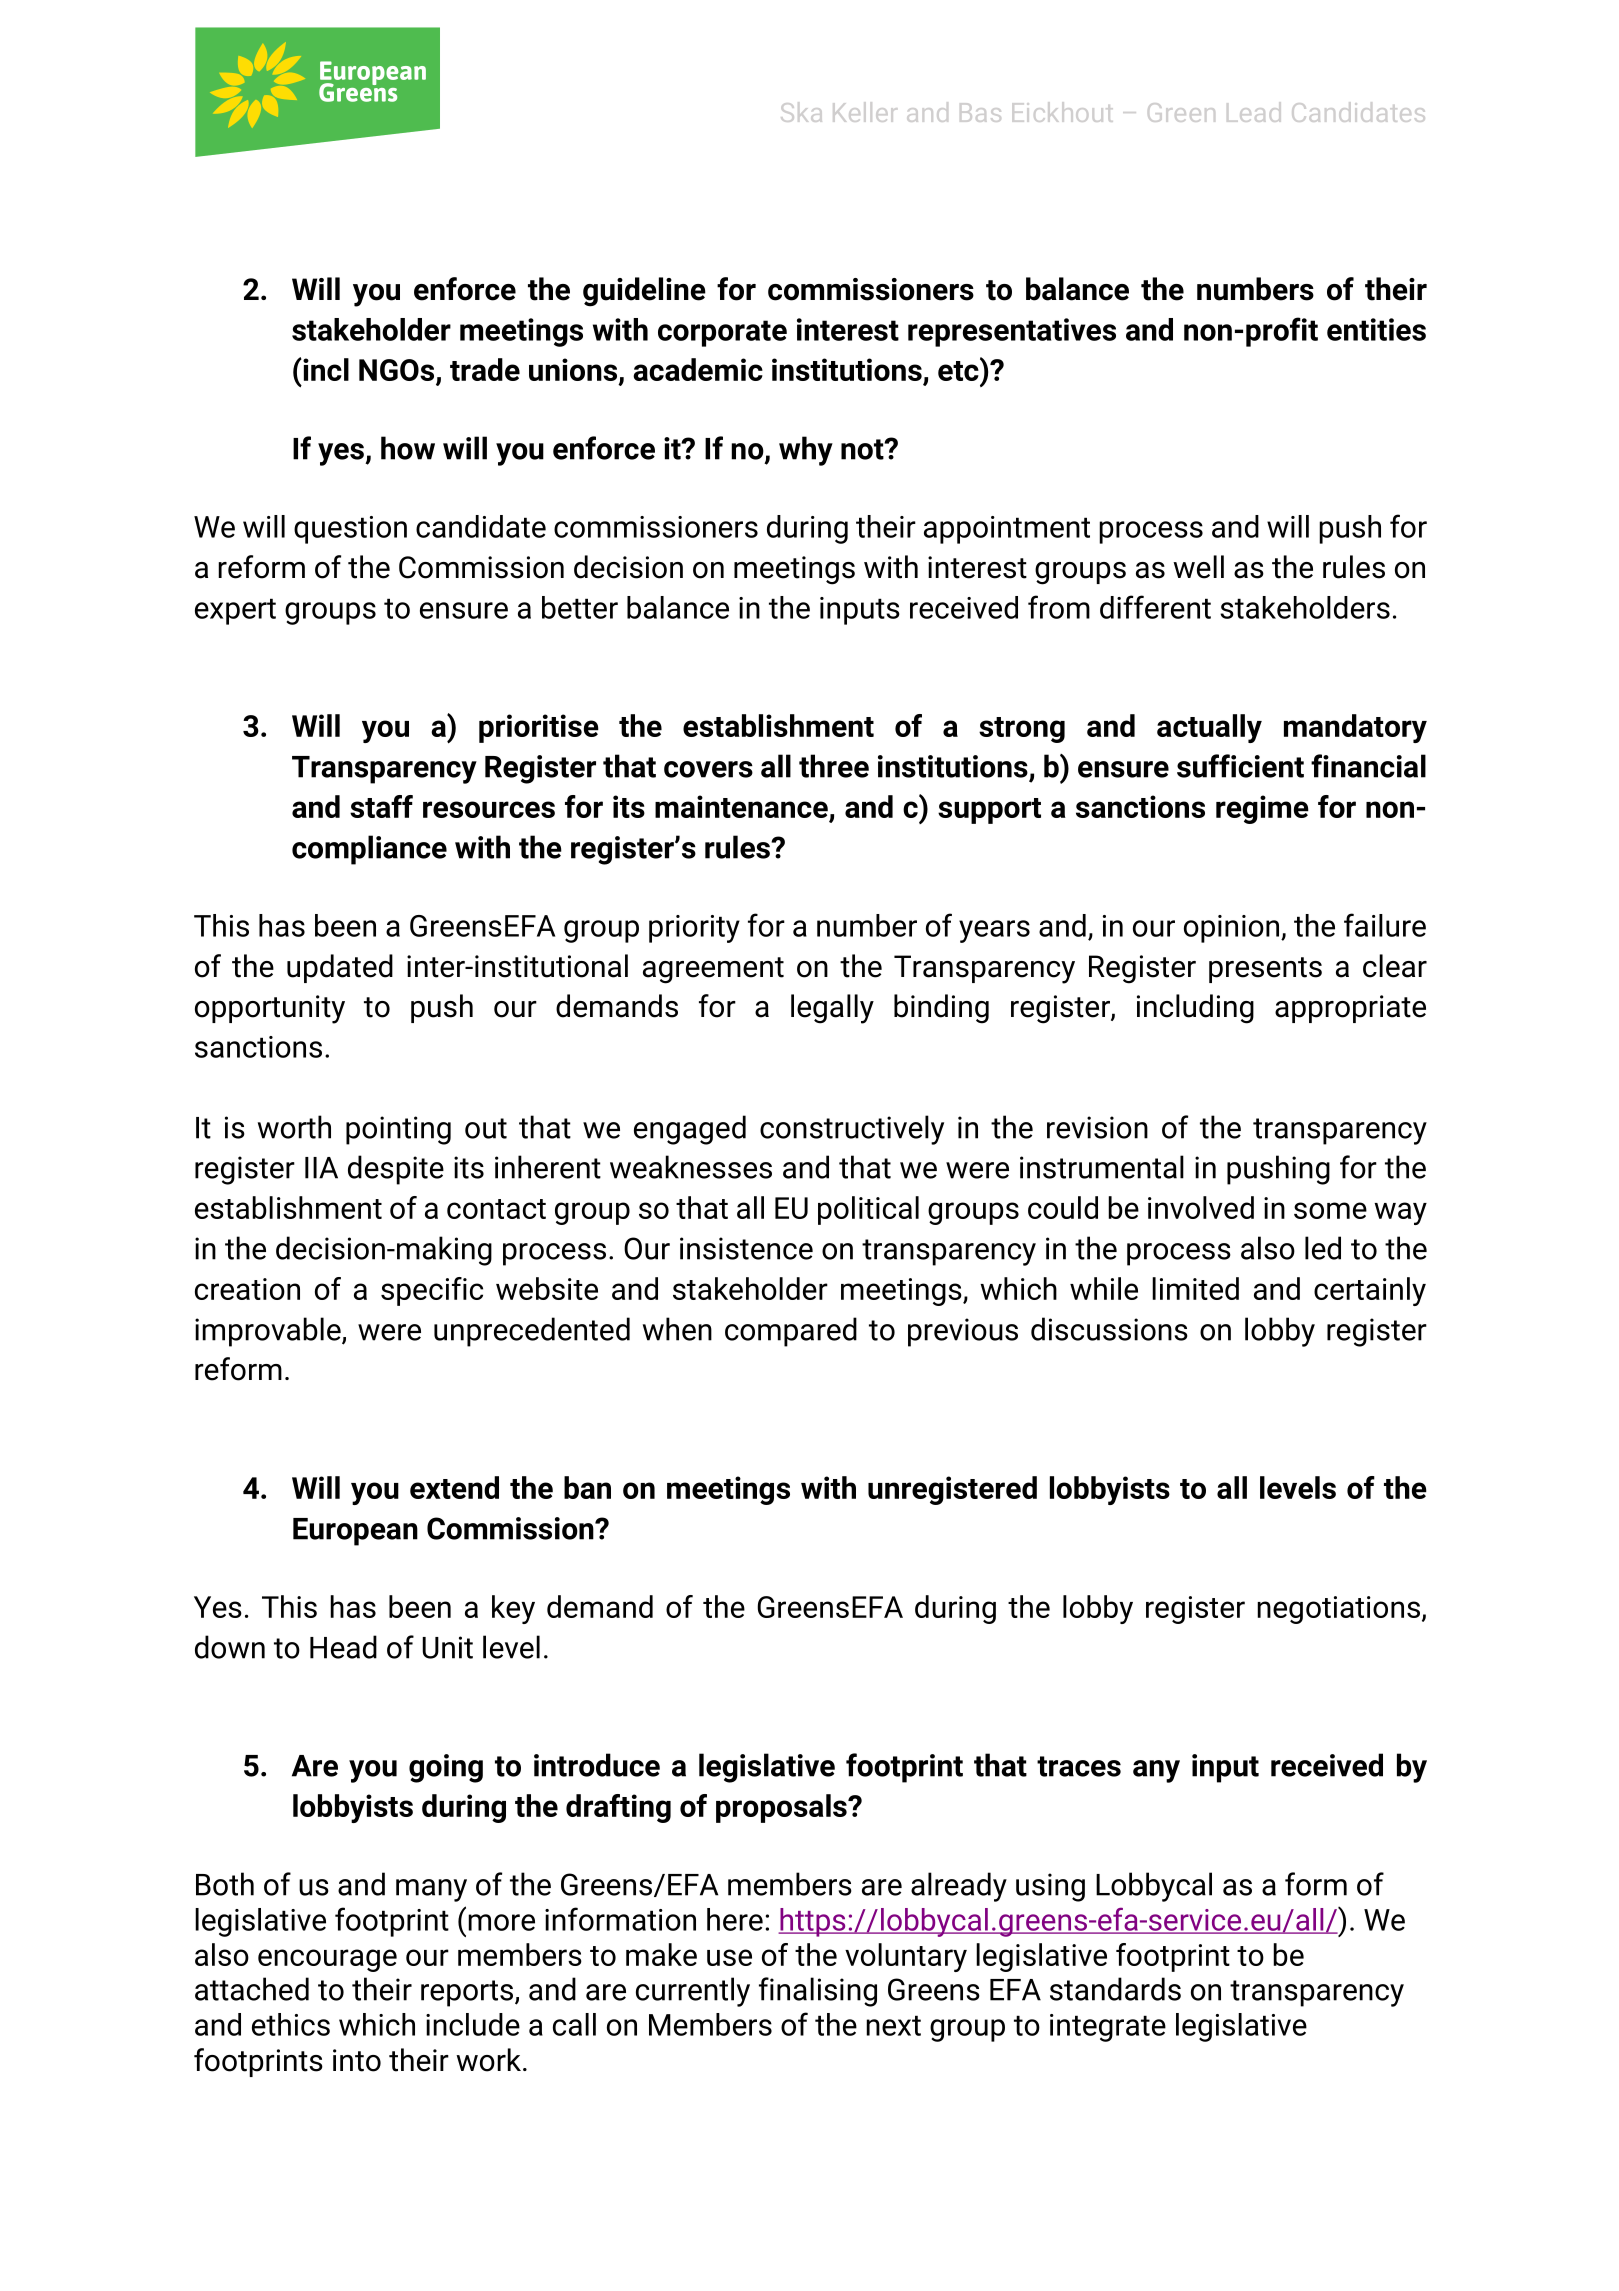 The height and width of the page is (2291, 1619). Describe the element at coordinates (1115, 1989) in the page. I see `standards` at that location.
